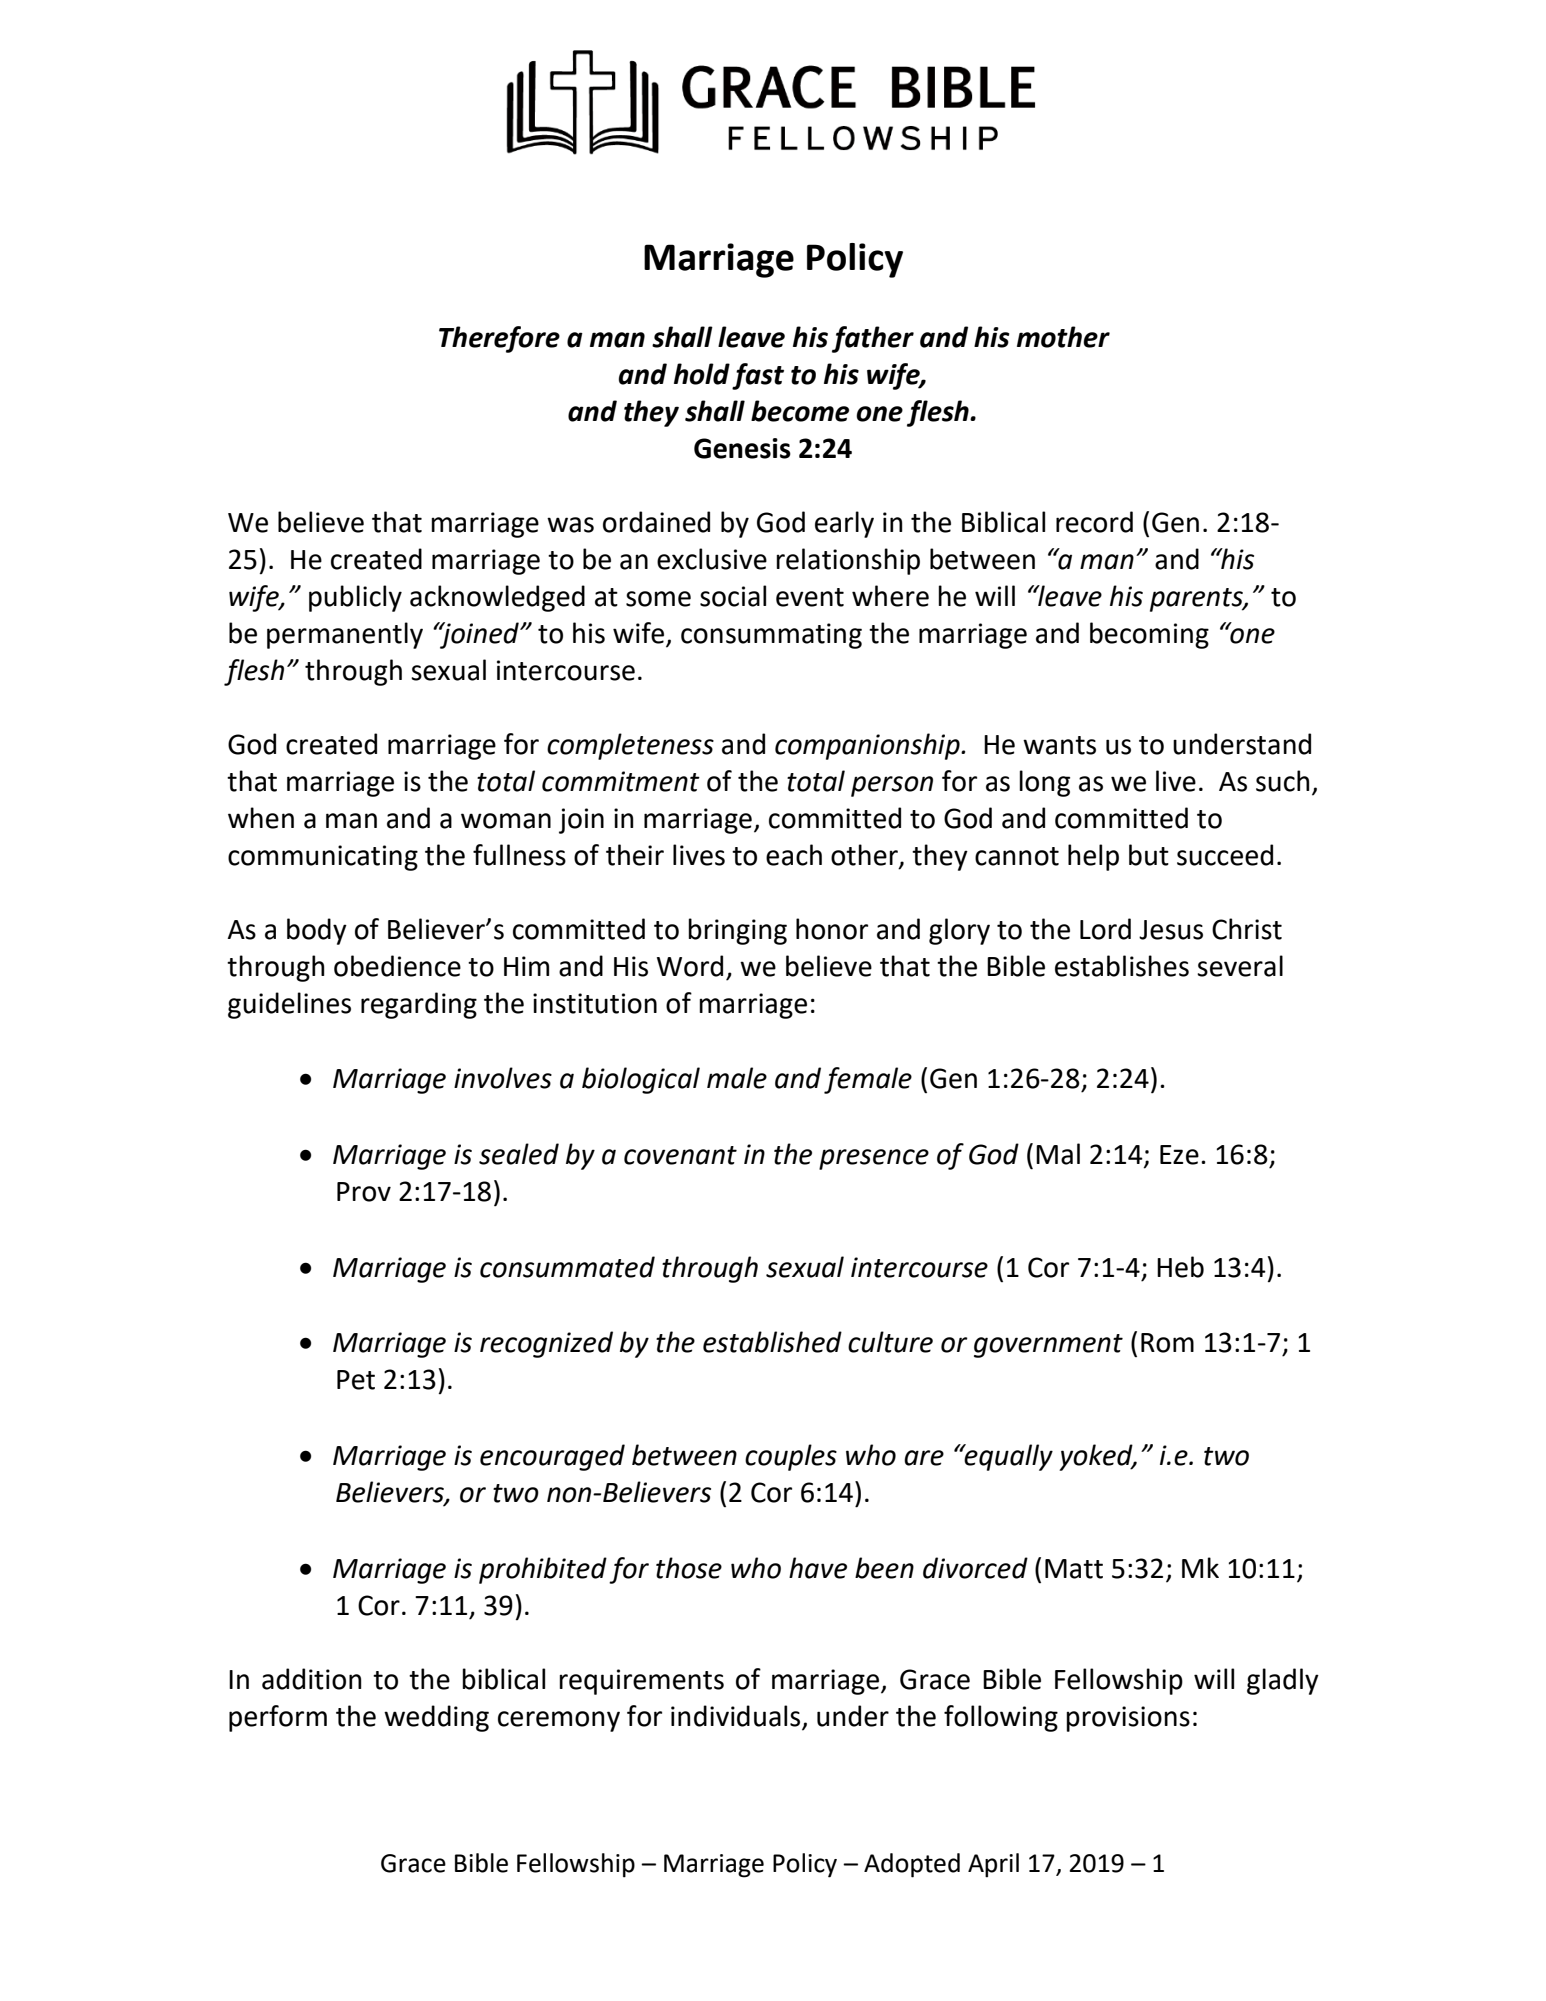 The height and width of the screenshot is (2001, 1546). Describe the element at coordinates (1179, 1155) in the screenshot. I see `Eze` at that location.
